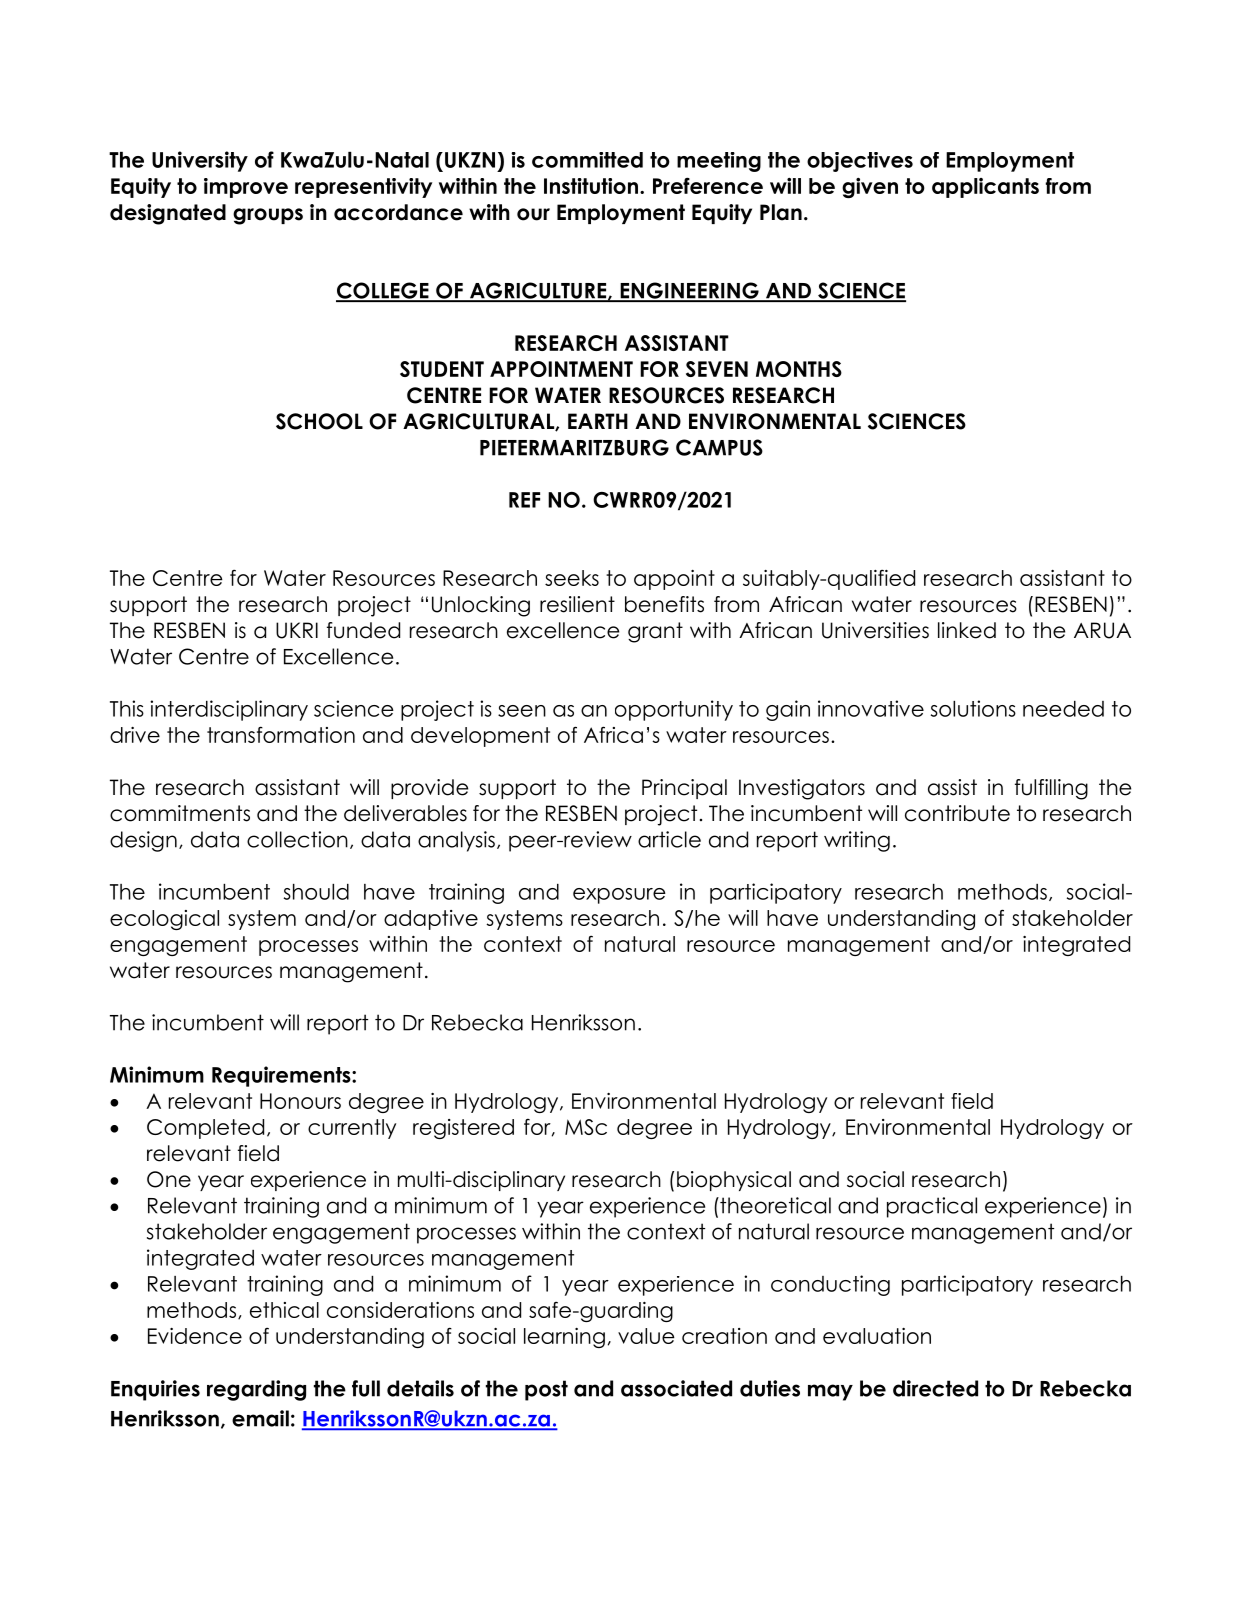 The width and height of the image is (1242, 1608). Describe the element at coordinates (985, 188) in the image. I see `applicants` at that location.
